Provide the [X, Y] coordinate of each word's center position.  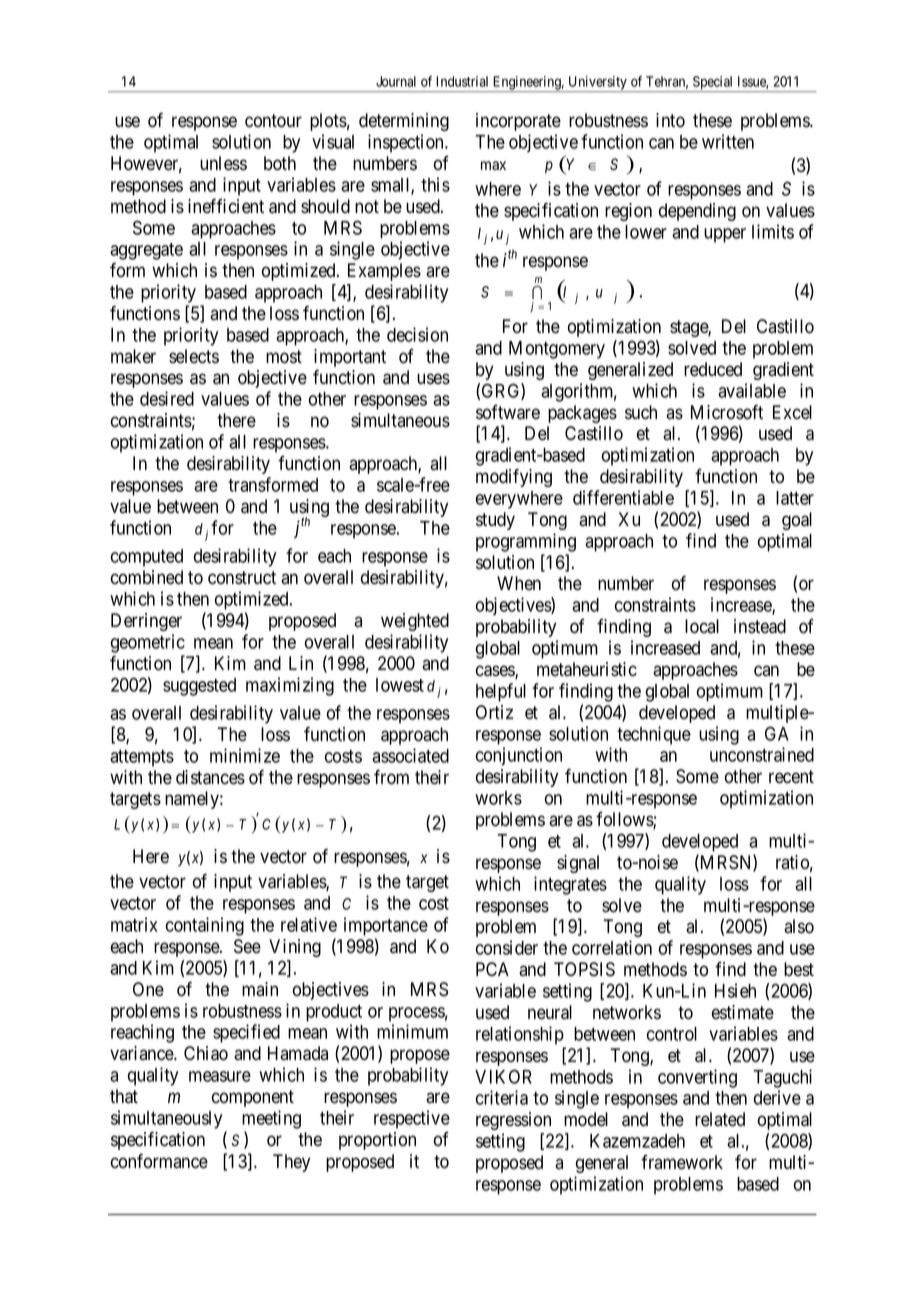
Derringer [146, 622]
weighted [415, 622]
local [702, 626]
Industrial [462, 81]
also [799, 926]
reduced [713, 369]
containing [205, 926]
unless [223, 163]
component [253, 1098]
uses [433, 379]
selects [194, 356]
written [728, 141]
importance [386, 926]
